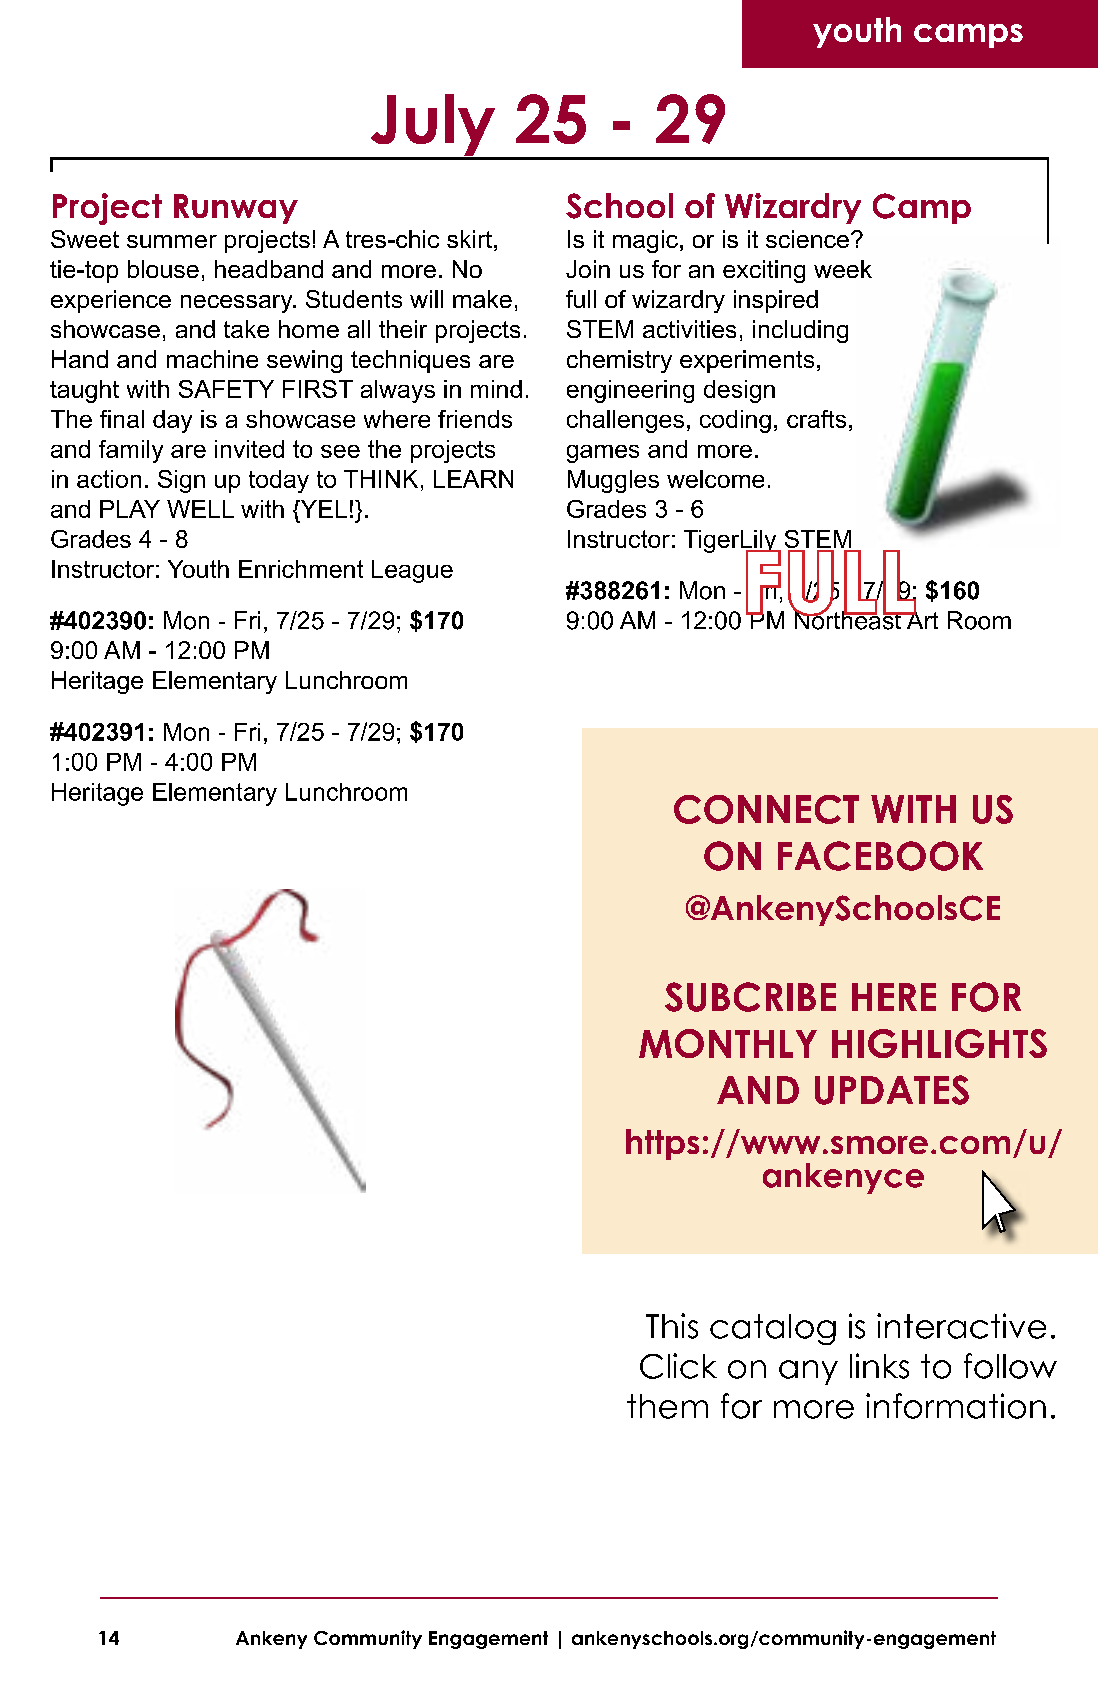 This screenshot has width=1098, height=1698. What do you see at coordinates (667, 1406) in the screenshot?
I see `them` at bounding box center [667, 1406].
